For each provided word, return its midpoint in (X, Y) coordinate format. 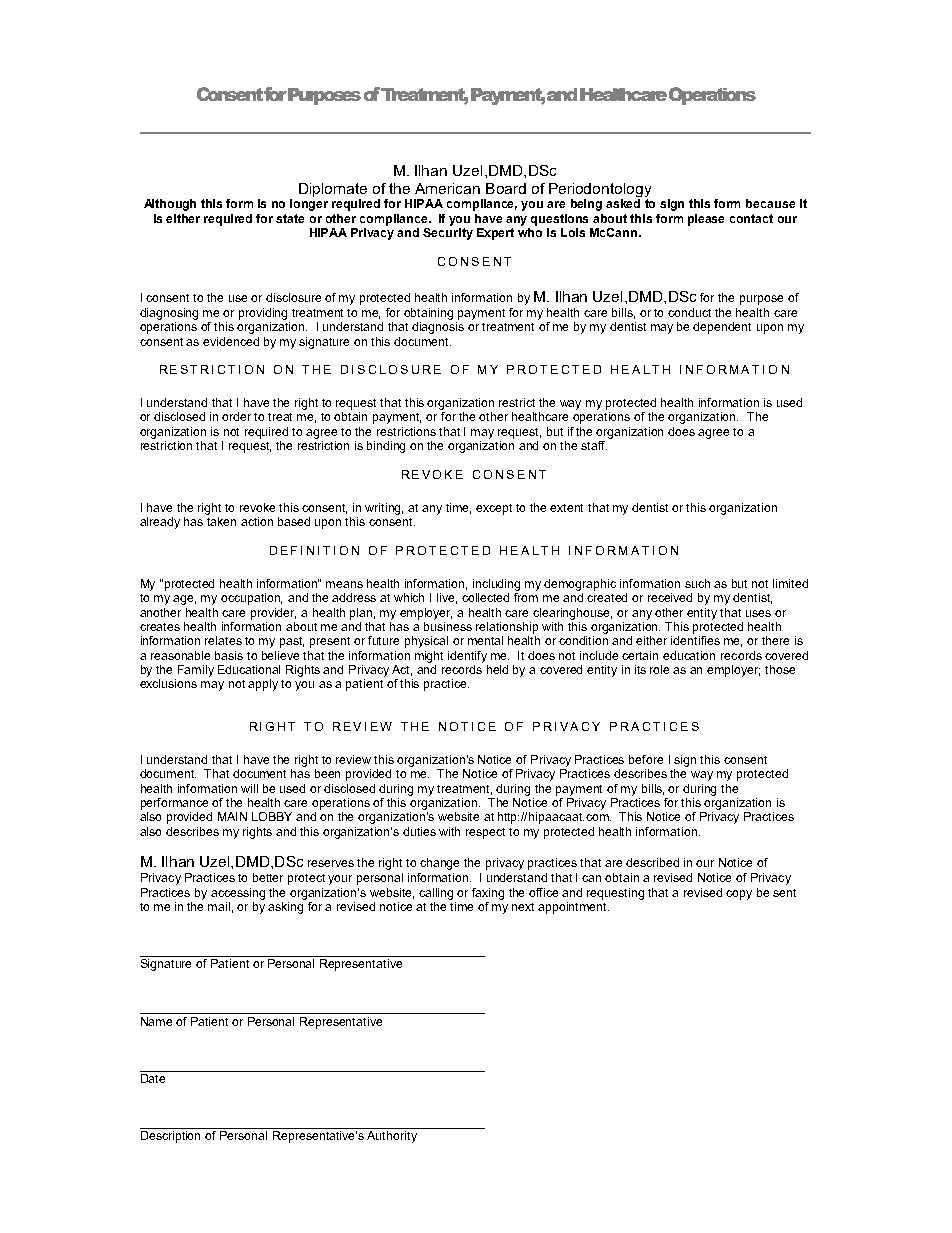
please (706, 220)
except (494, 509)
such (697, 583)
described (652, 862)
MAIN (232, 816)
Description (170, 1137)
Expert (495, 234)
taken (221, 521)
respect (485, 833)
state (290, 218)
